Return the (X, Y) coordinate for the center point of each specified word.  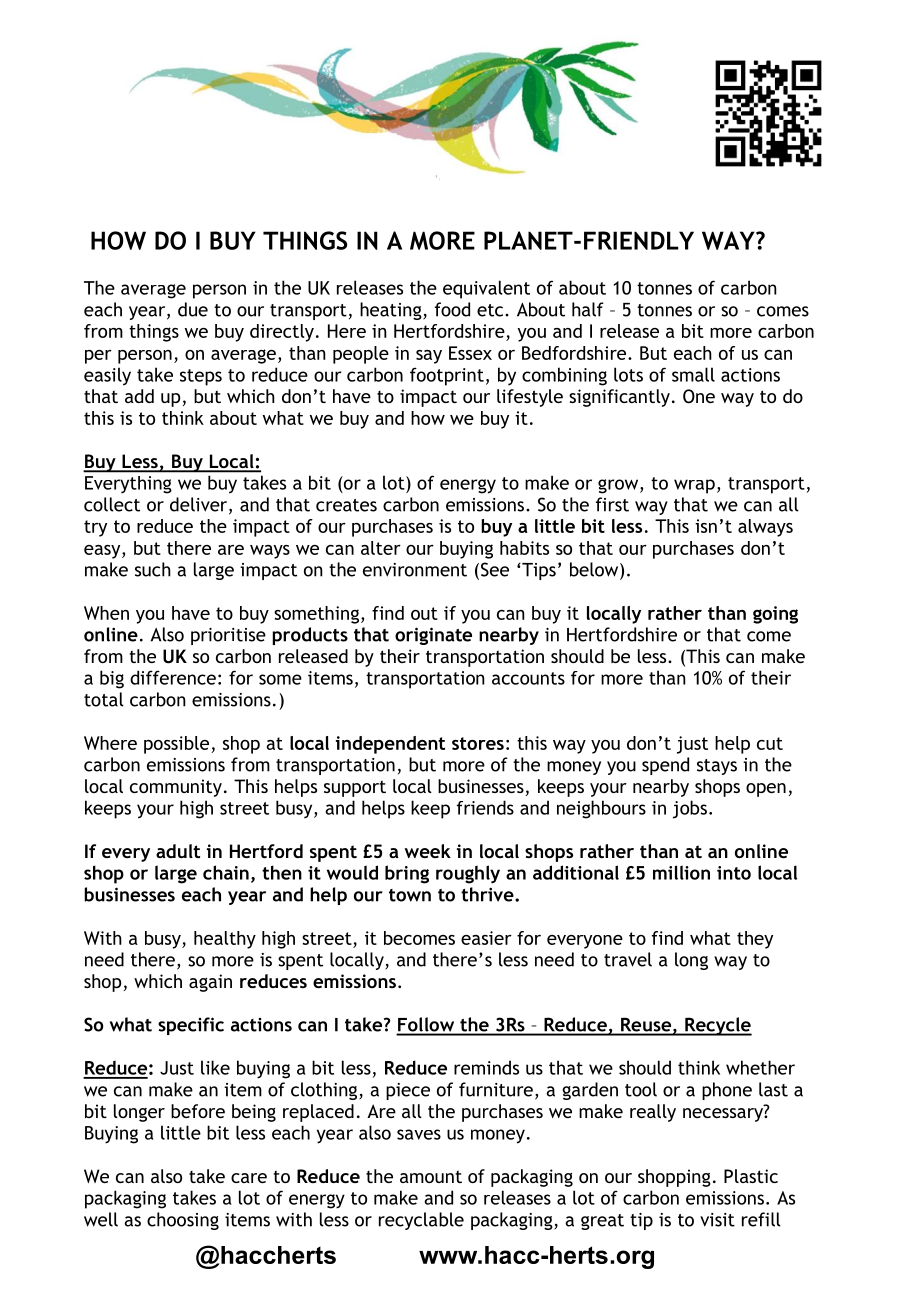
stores (478, 743)
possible (178, 745)
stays (717, 767)
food (452, 309)
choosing (183, 1221)
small (693, 374)
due (193, 309)
